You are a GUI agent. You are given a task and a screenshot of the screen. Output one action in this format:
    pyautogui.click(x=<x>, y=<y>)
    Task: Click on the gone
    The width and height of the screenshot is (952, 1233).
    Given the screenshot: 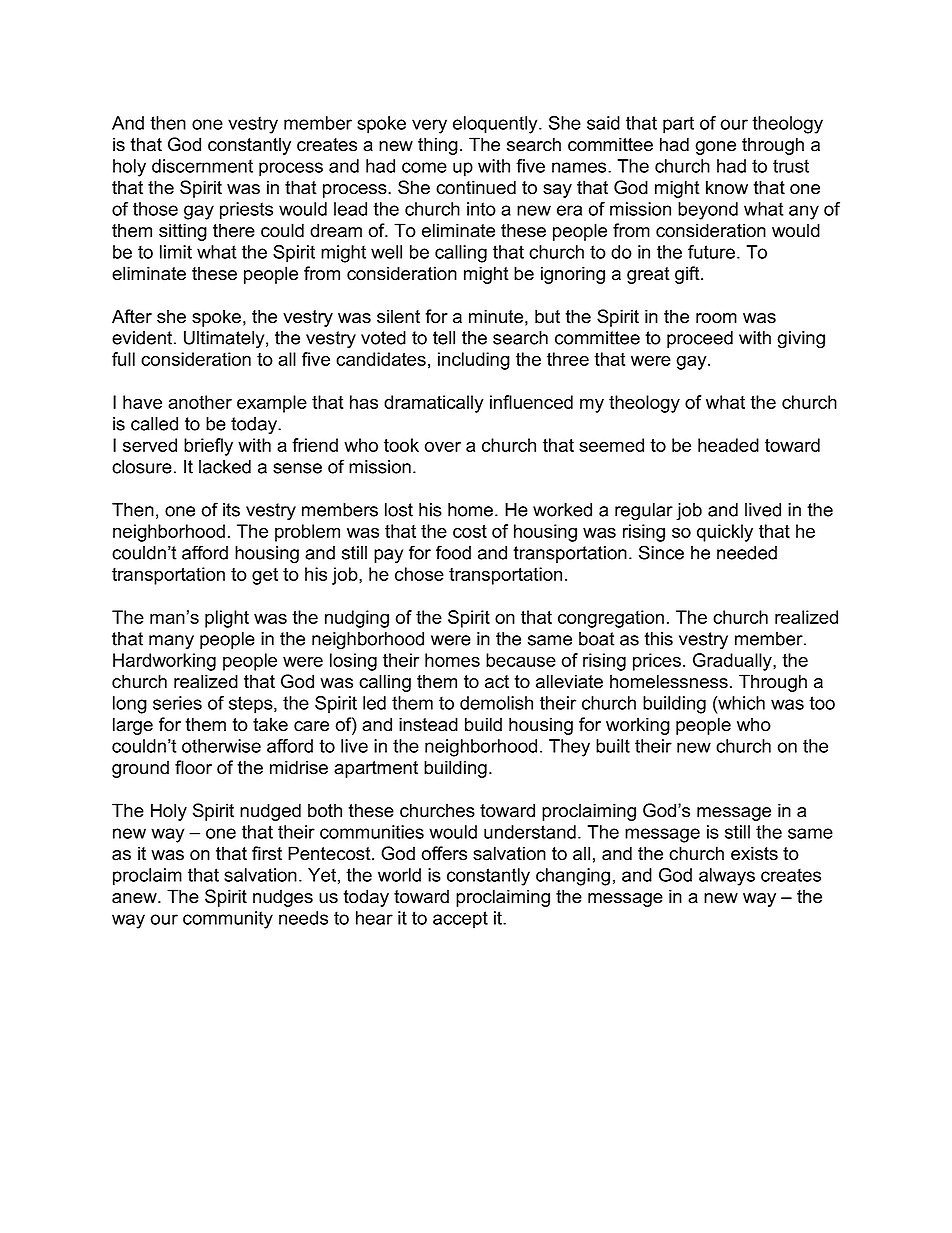 What is the action you would take?
    pyautogui.click(x=715, y=148)
